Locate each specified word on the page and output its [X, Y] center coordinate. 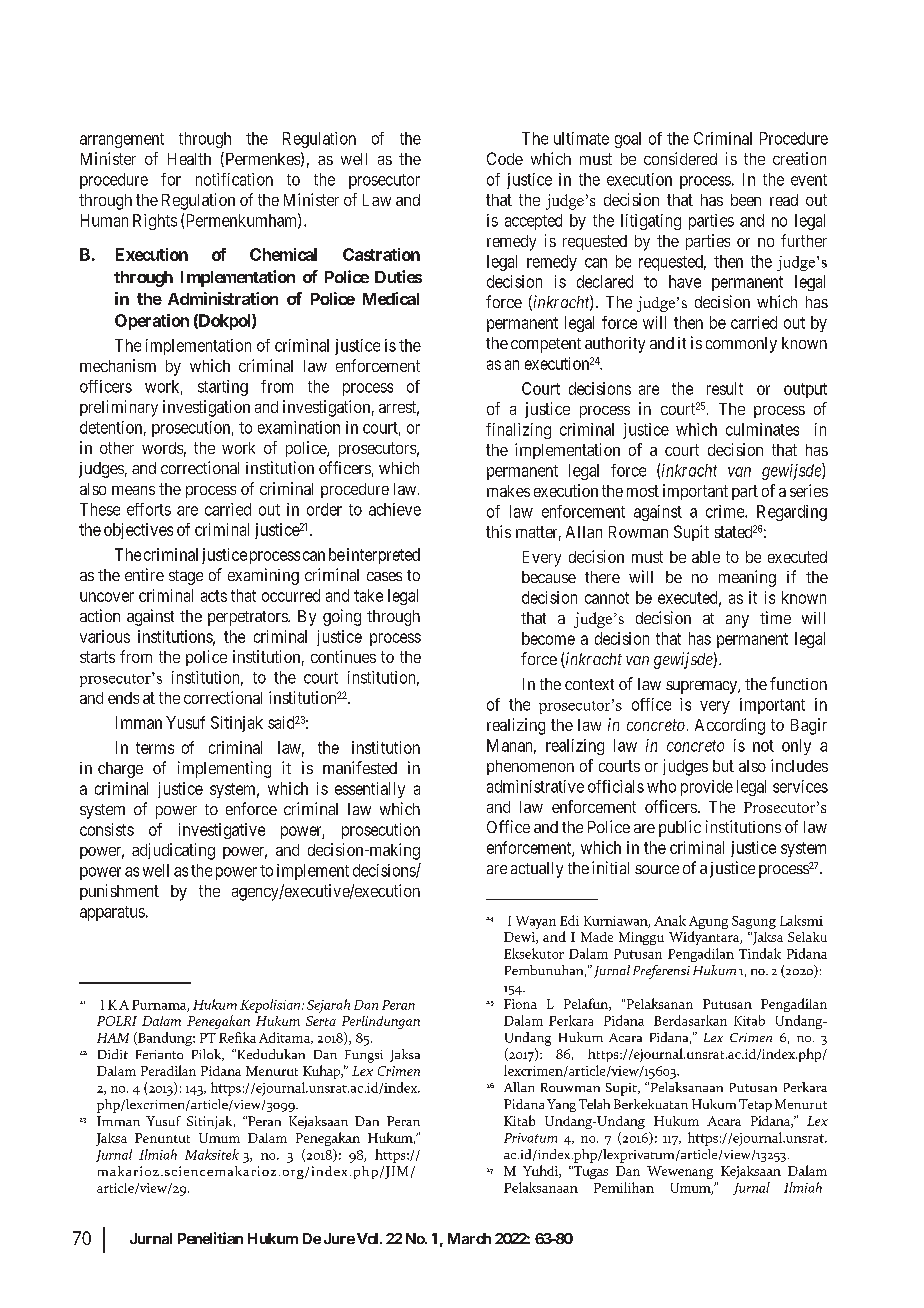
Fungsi [364, 1056]
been [746, 200]
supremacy [702, 687]
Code [505, 158]
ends [123, 698]
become [548, 638]
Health [189, 159]
